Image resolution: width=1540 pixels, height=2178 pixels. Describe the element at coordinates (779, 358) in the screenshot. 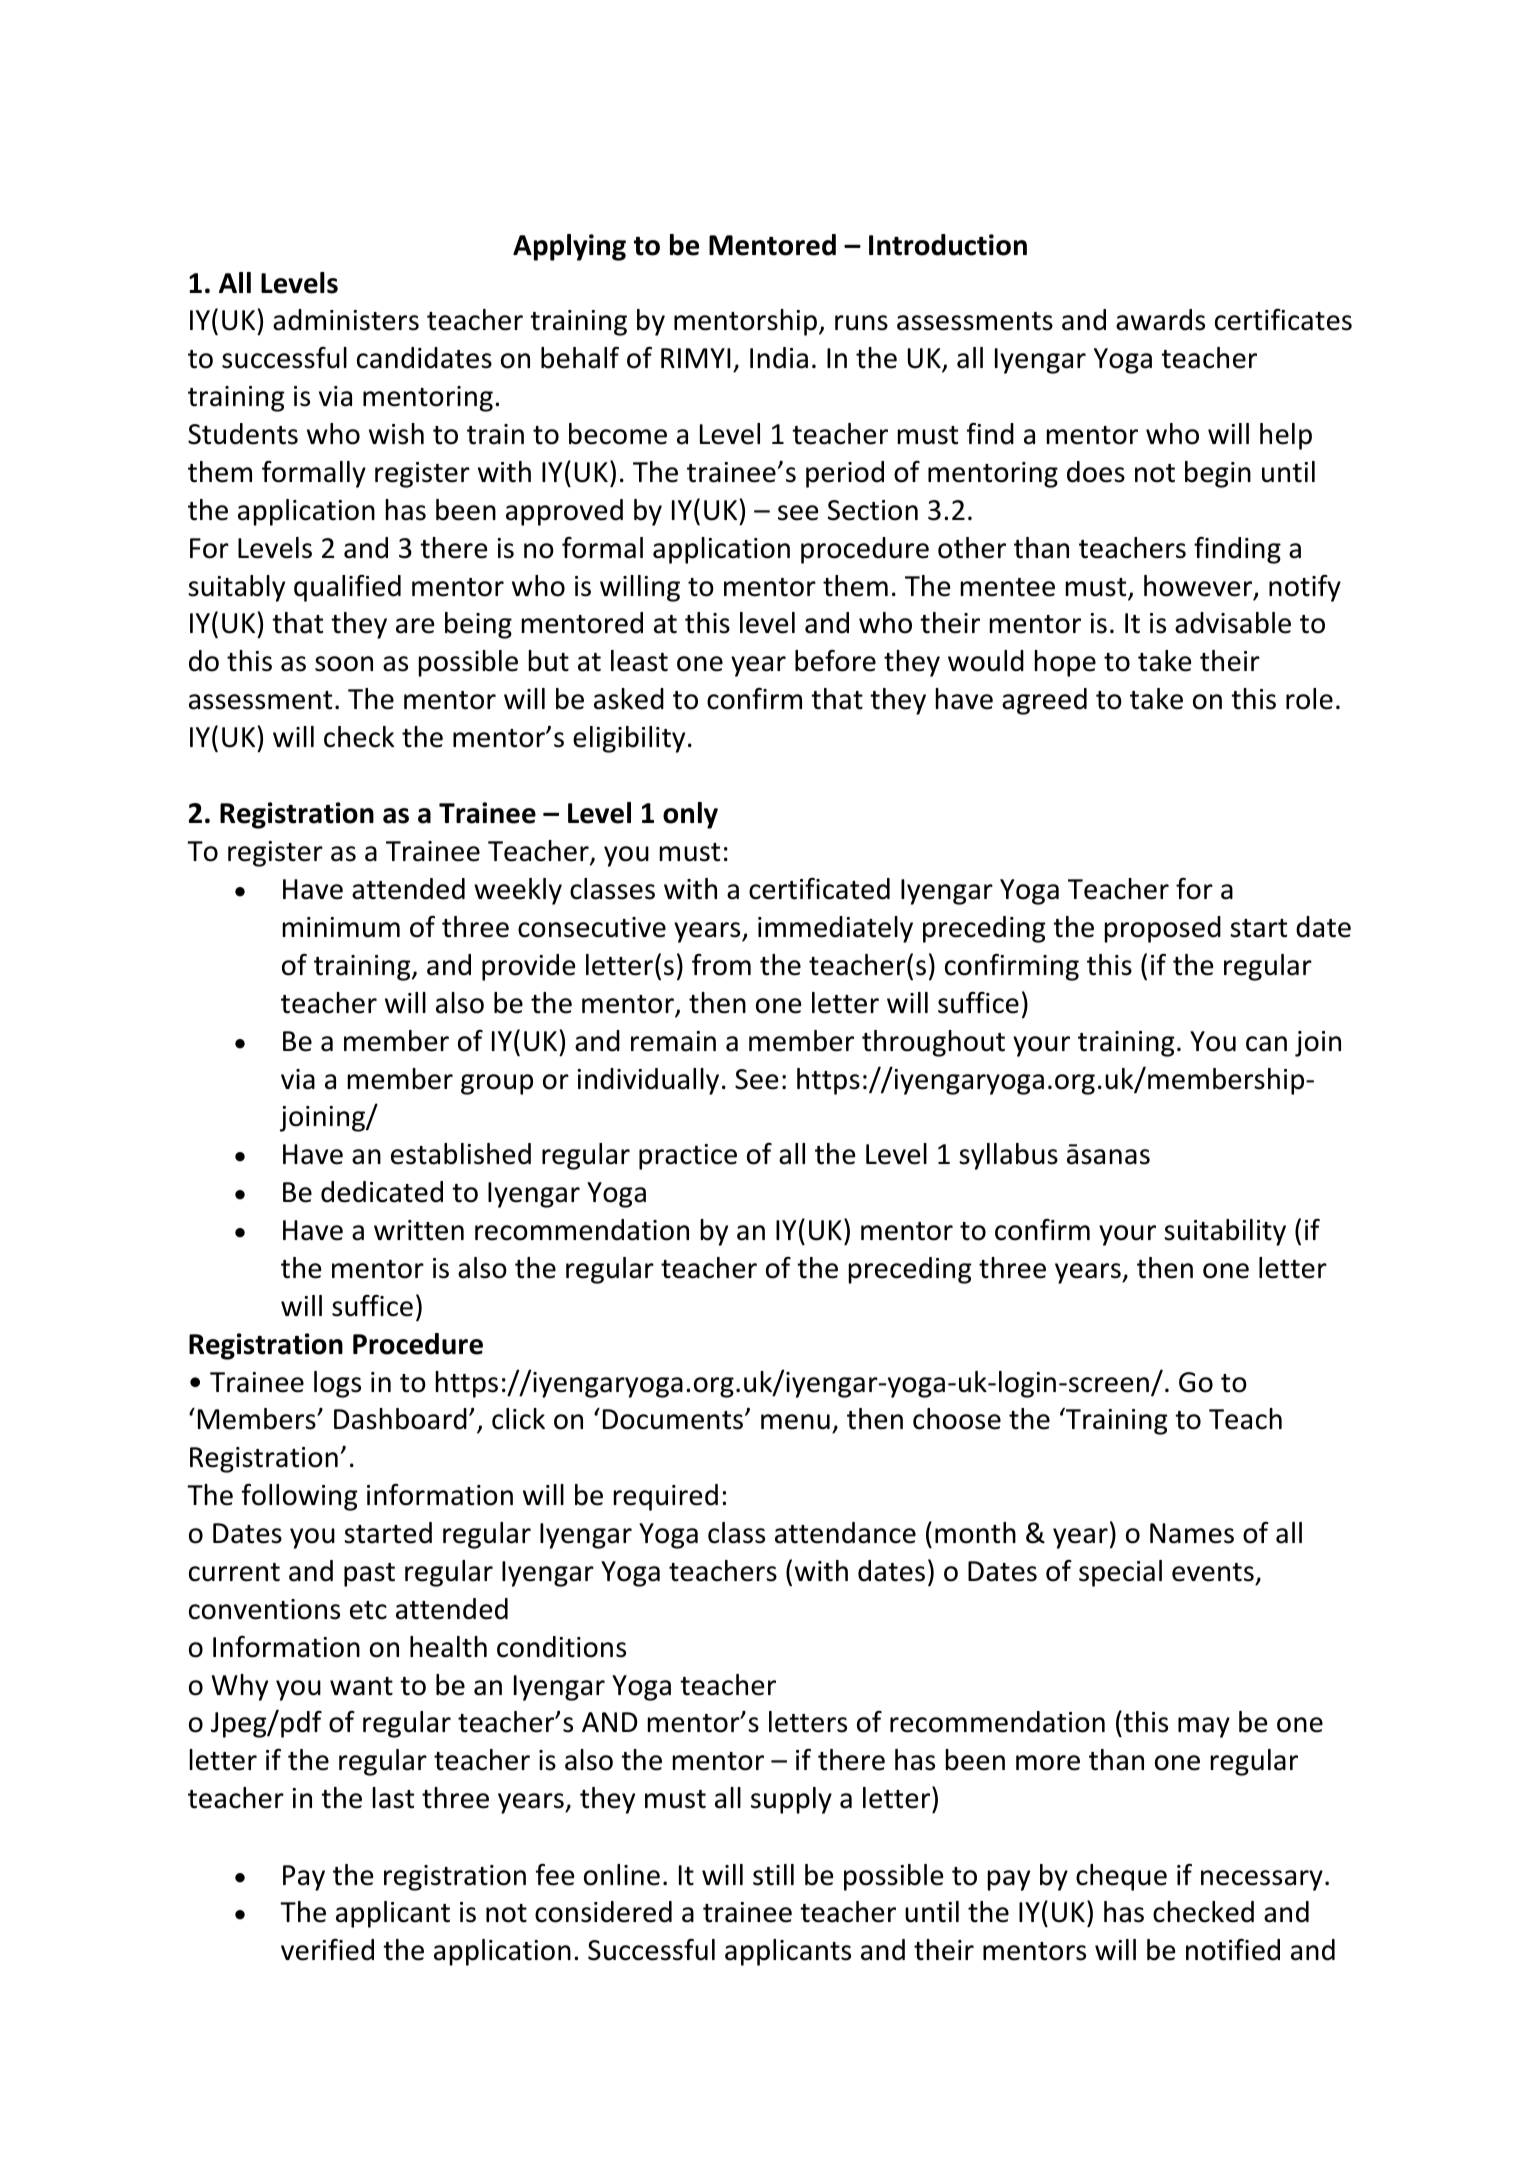

I see `India` at that location.
